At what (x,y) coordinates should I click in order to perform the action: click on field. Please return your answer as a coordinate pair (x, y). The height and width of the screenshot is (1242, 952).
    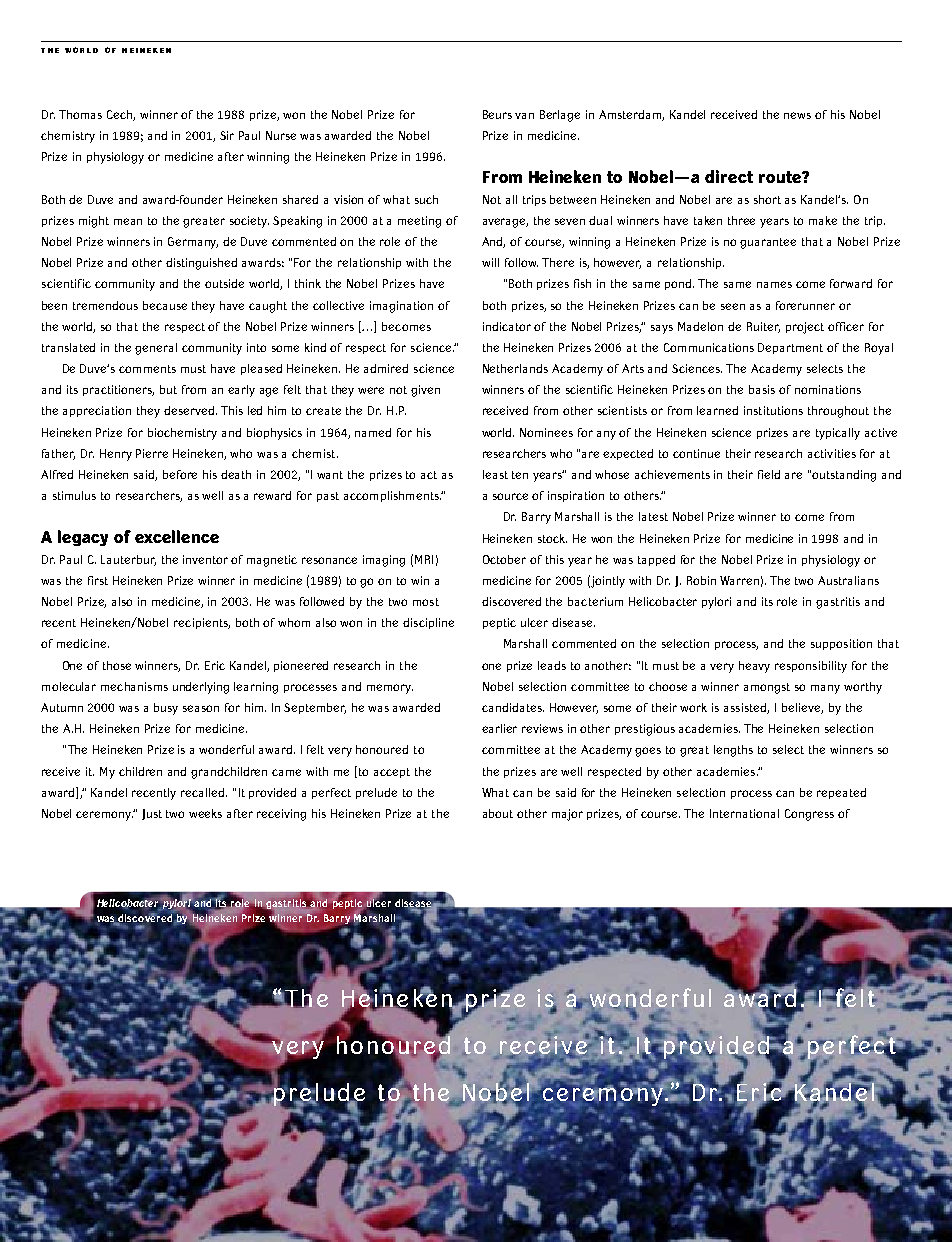
    Looking at the image, I should click on (769, 474).
